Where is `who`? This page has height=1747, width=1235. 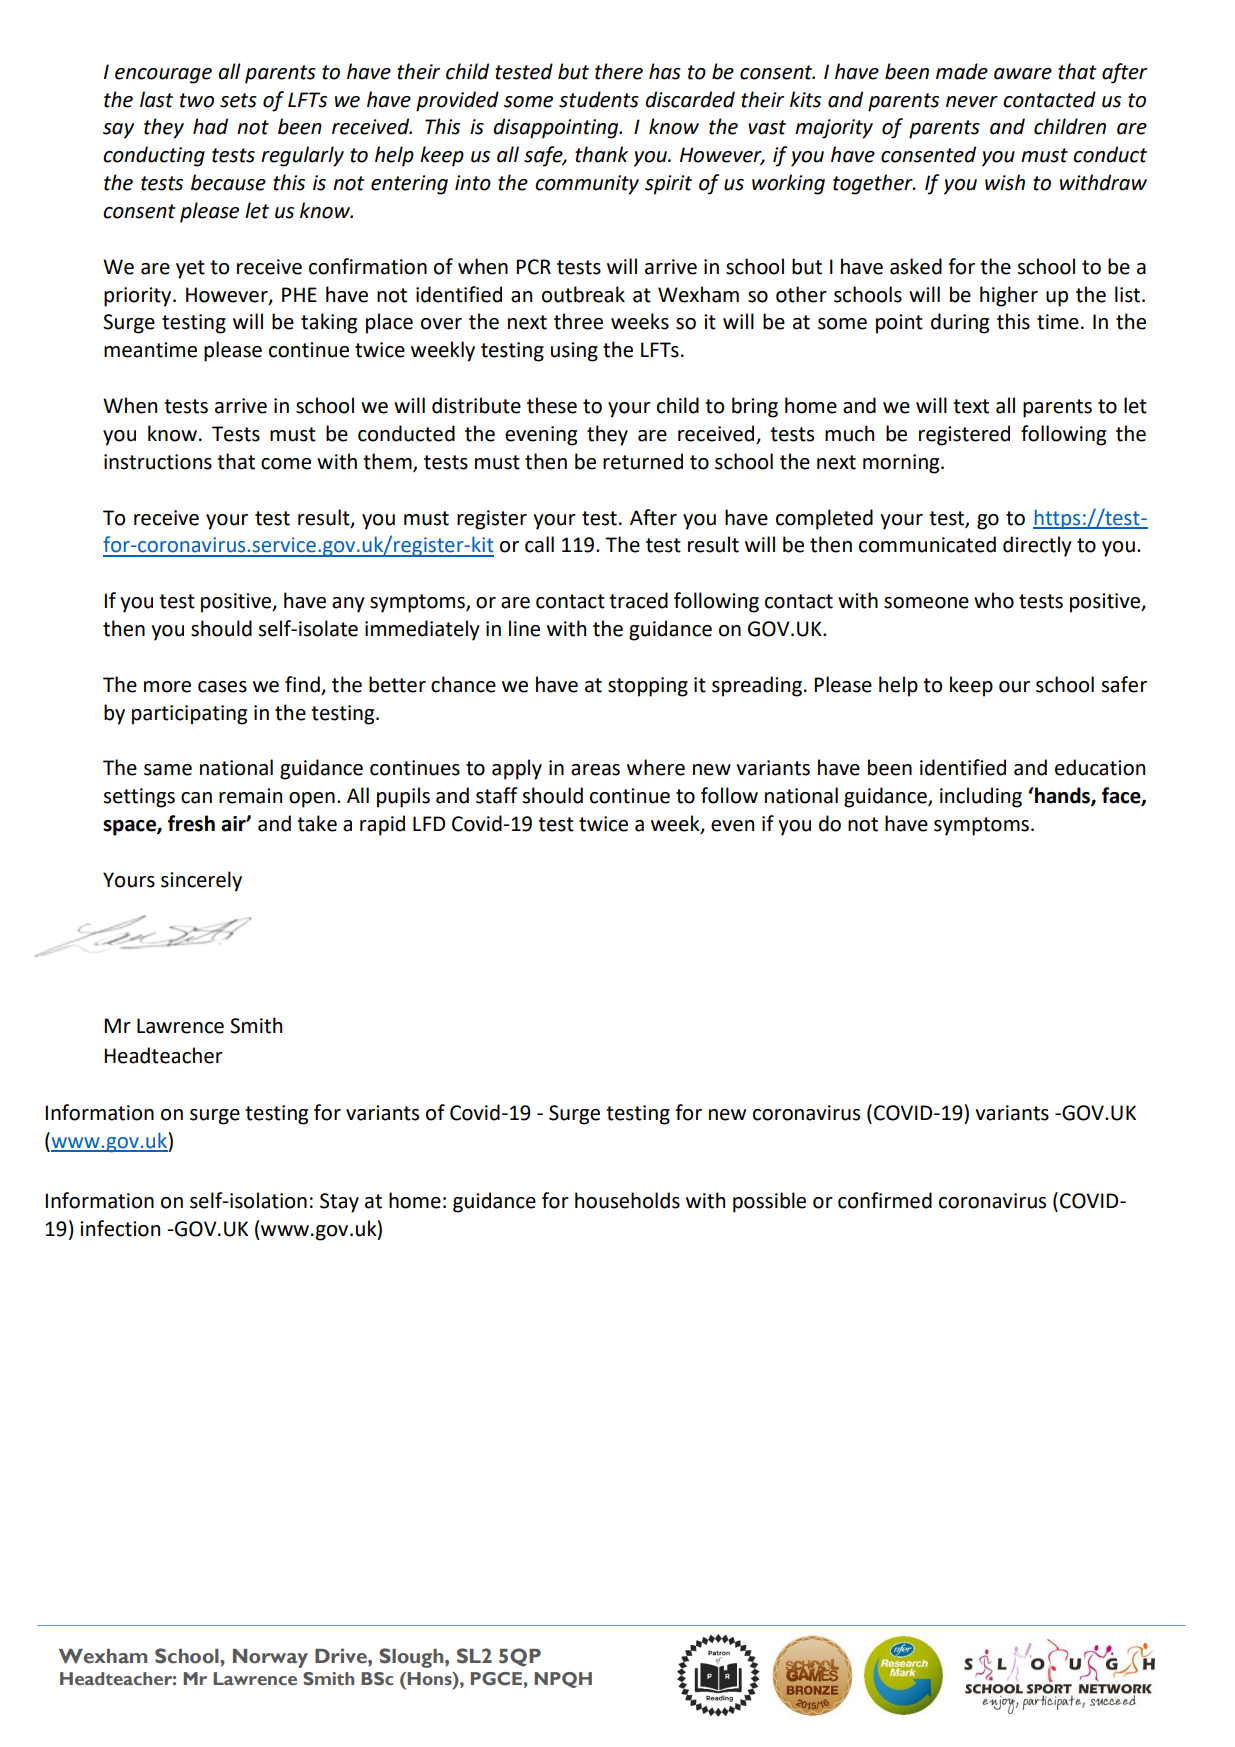 who is located at coordinates (994, 600).
